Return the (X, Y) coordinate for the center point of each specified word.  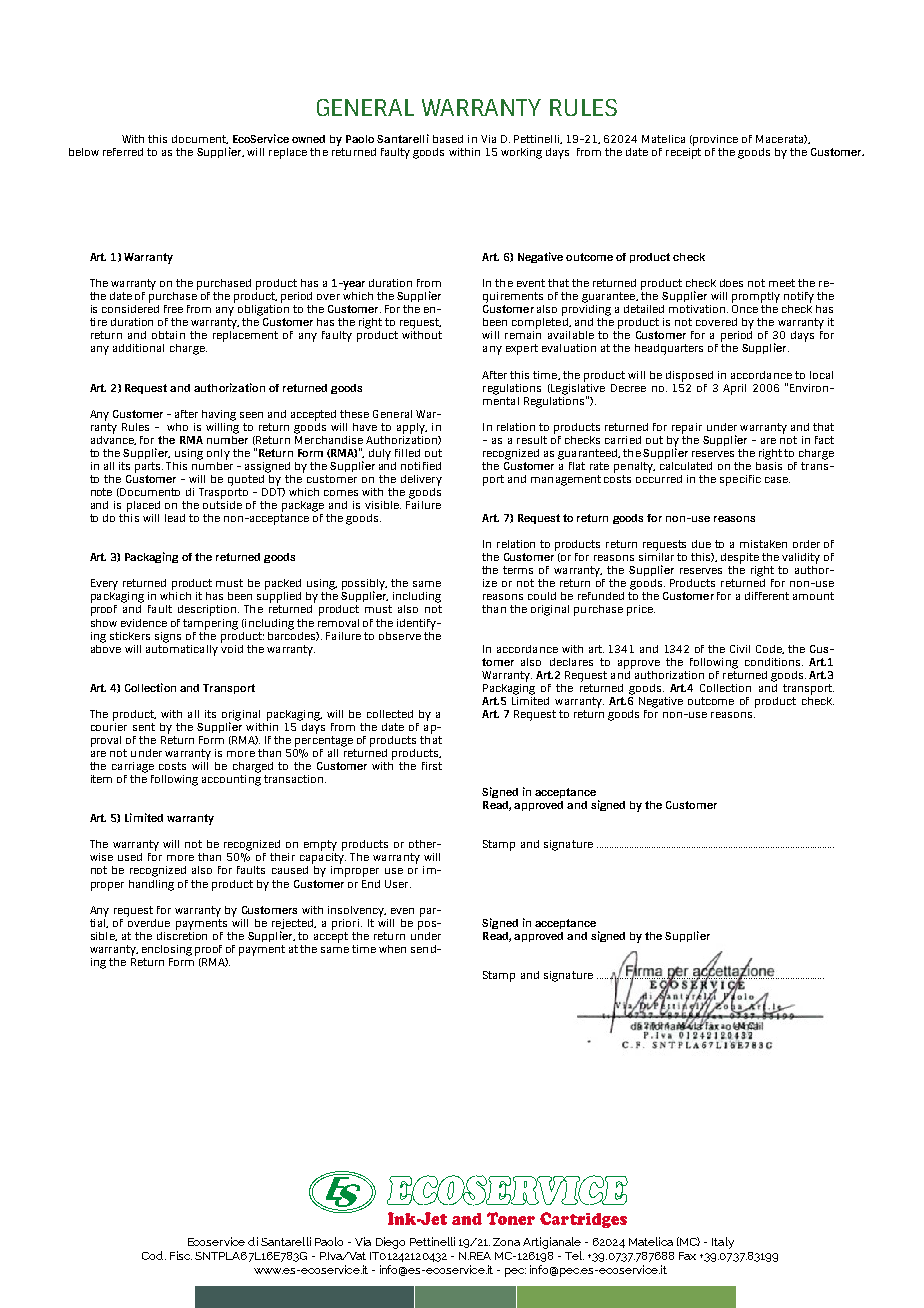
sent (144, 727)
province (715, 140)
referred (123, 152)
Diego (390, 1243)
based (448, 139)
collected (390, 714)
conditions (772, 662)
